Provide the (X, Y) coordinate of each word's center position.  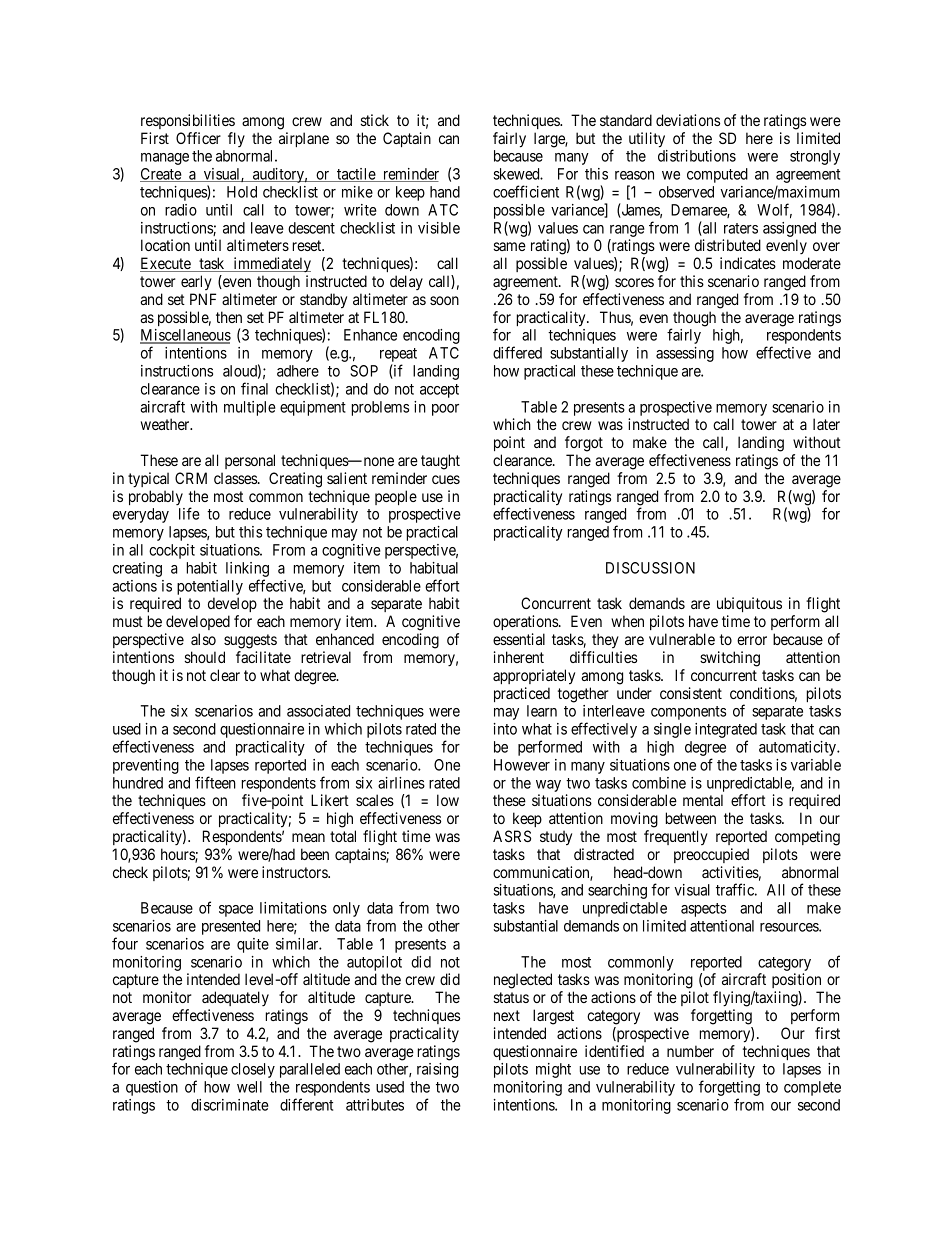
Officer (198, 138)
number (690, 1051)
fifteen (215, 782)
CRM (191, 478)
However (522, 765)
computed (717, 175)
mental (703, 800)
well (249, 1087)
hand (445, 192)
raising (437, 1070)
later (826, 424)
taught (440, 462)
